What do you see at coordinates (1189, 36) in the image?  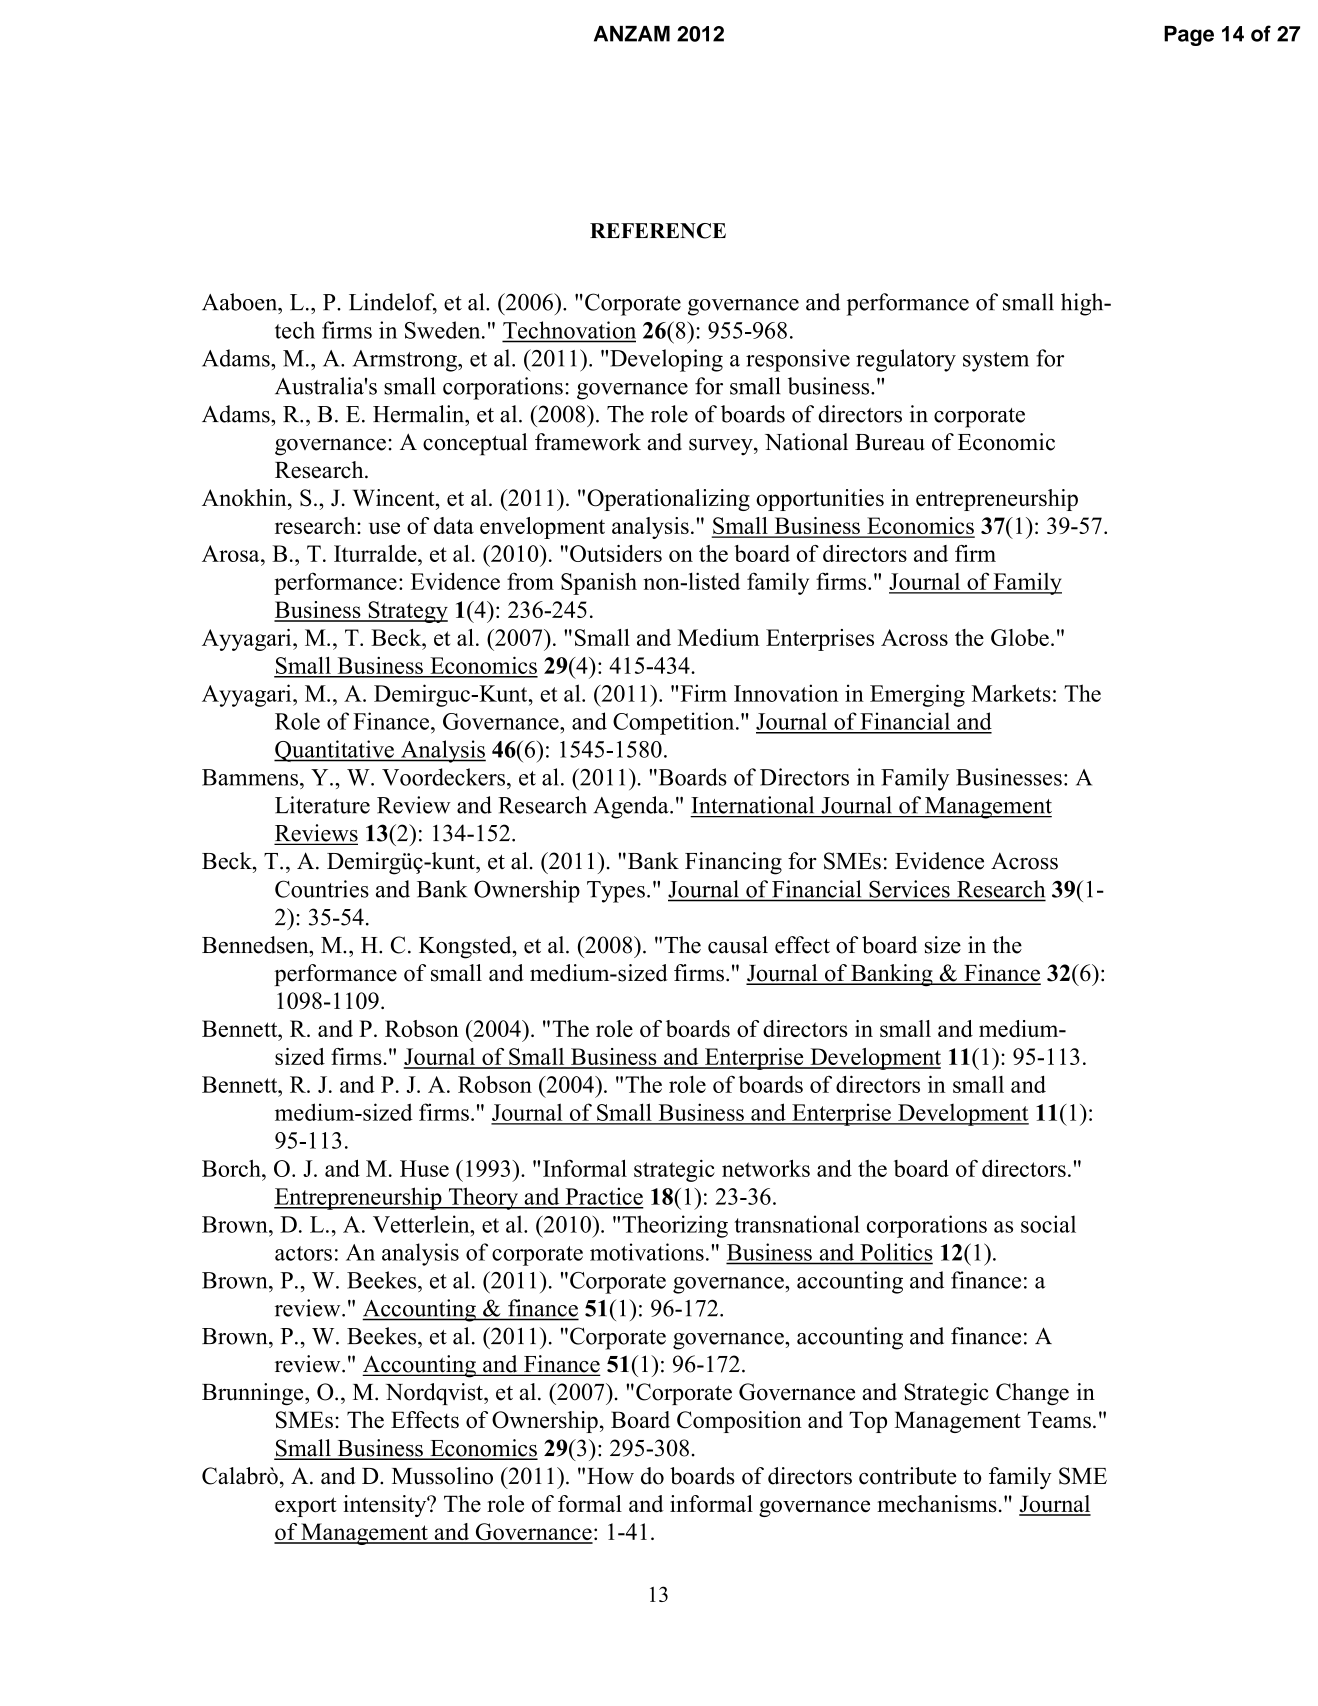 I see `Page` at bounding box center [1189, 36].
